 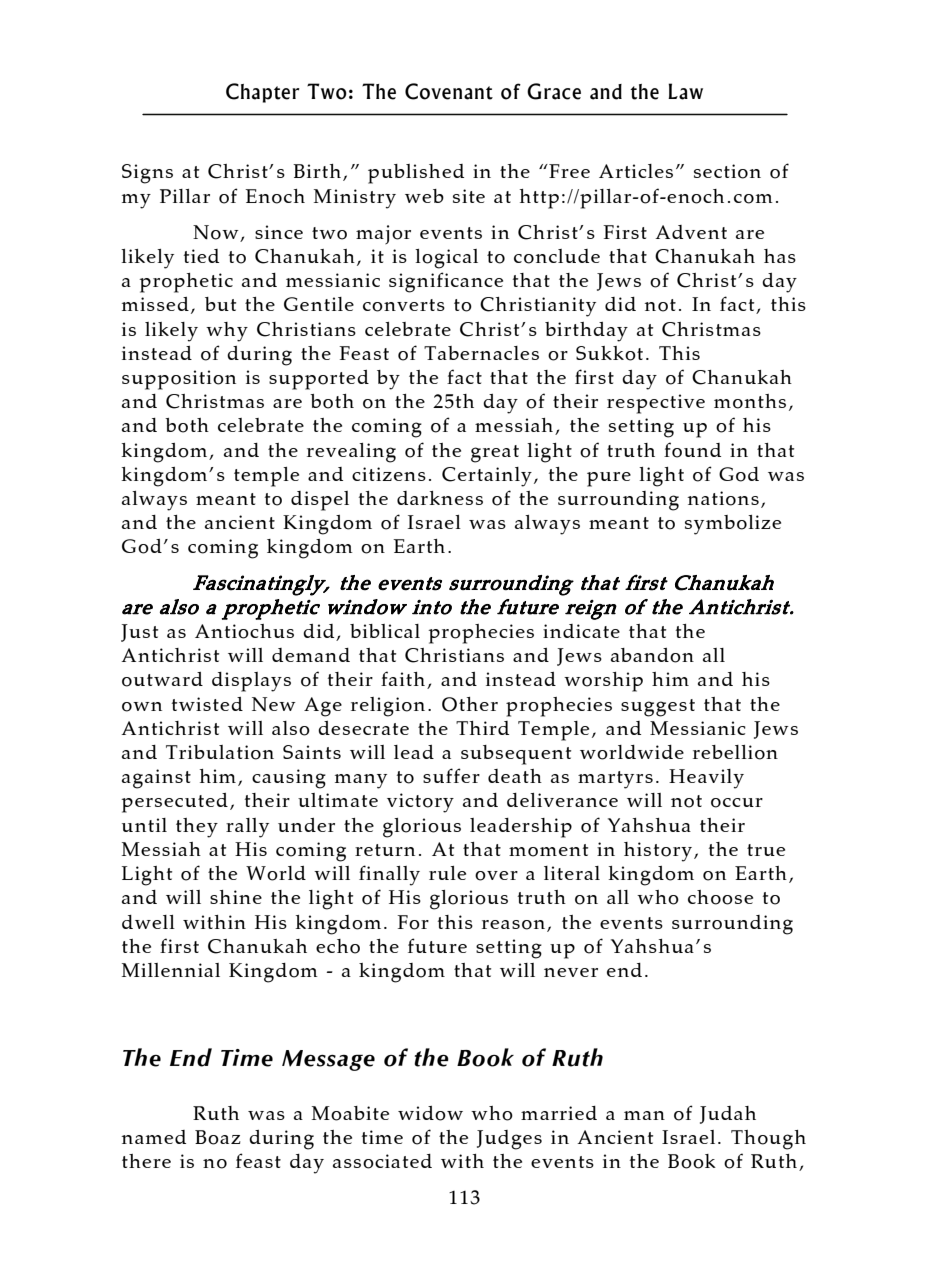 I want to click on supposition, so click(x=179, y=380).
